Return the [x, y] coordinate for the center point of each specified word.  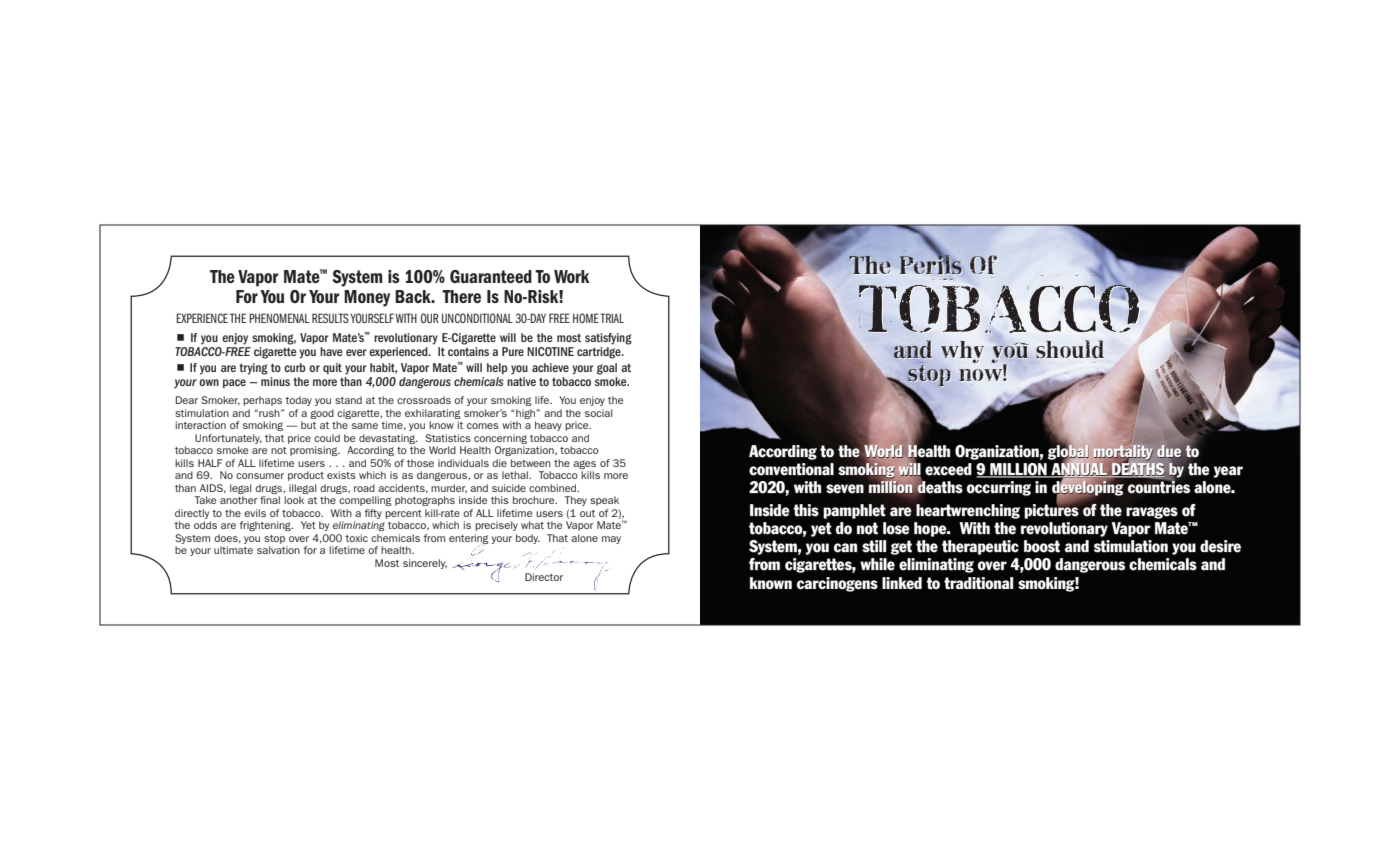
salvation [278, 550]
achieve [550, 367]
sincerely [425, 564]
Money [367, 298]
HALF [210, 463]
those [420, 463]
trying [253, 369]
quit [332, 368]
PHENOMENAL [279, 318]
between [531, 463]
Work [571, 276]
